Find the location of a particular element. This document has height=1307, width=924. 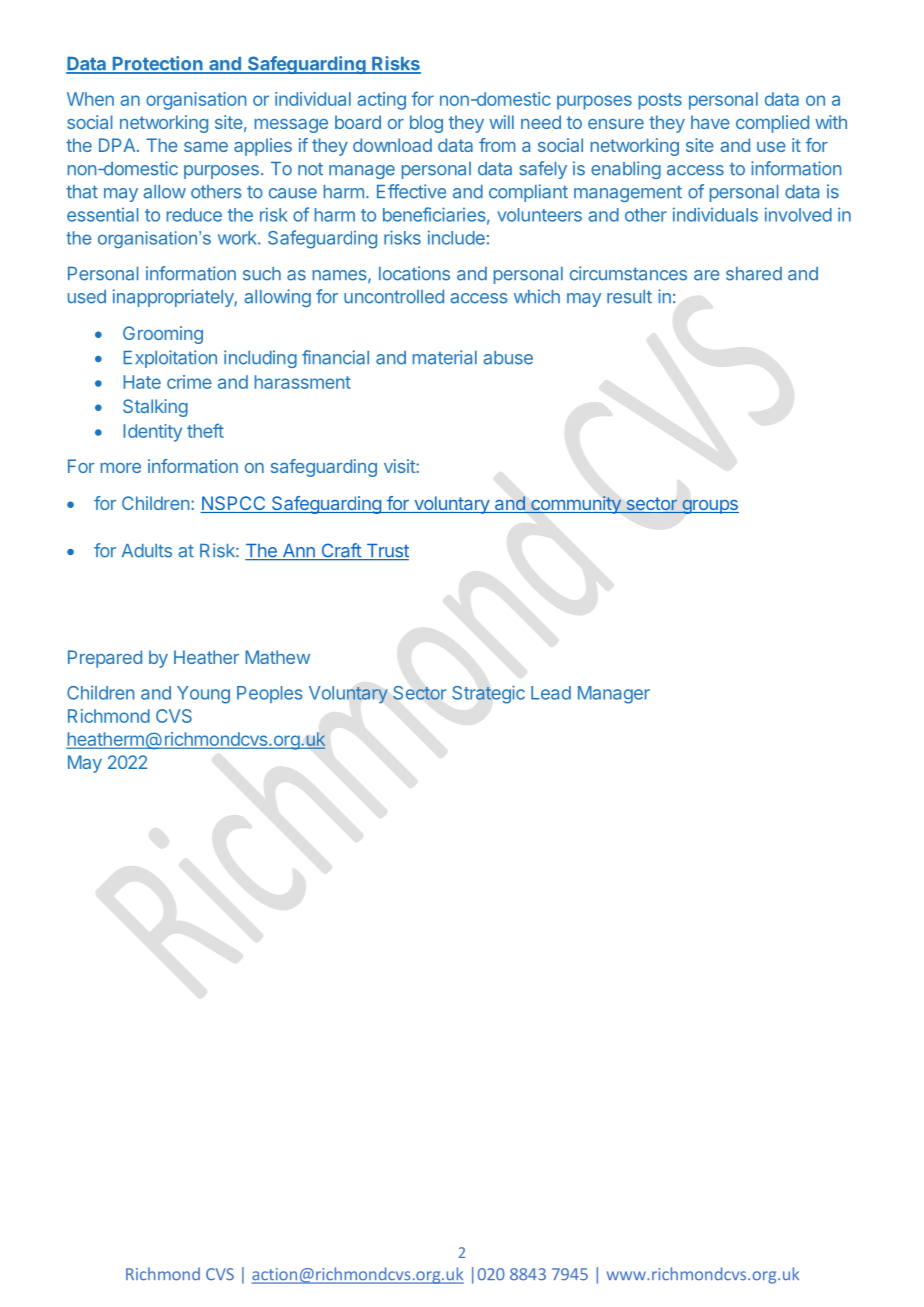

Protection is located at coordinates (157, 64).
